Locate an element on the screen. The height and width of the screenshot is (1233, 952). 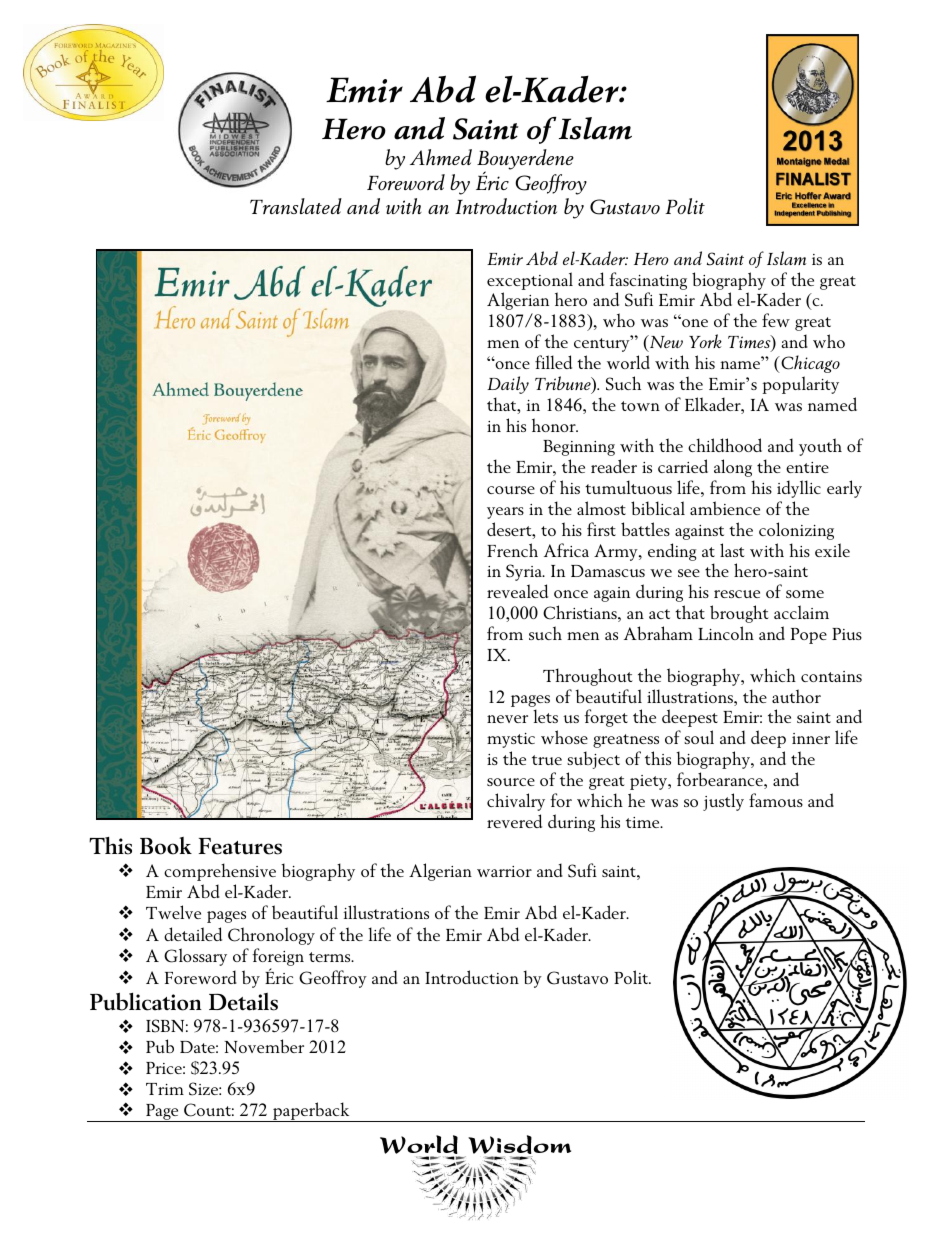
warrior is located at coordinates (504, 871).
